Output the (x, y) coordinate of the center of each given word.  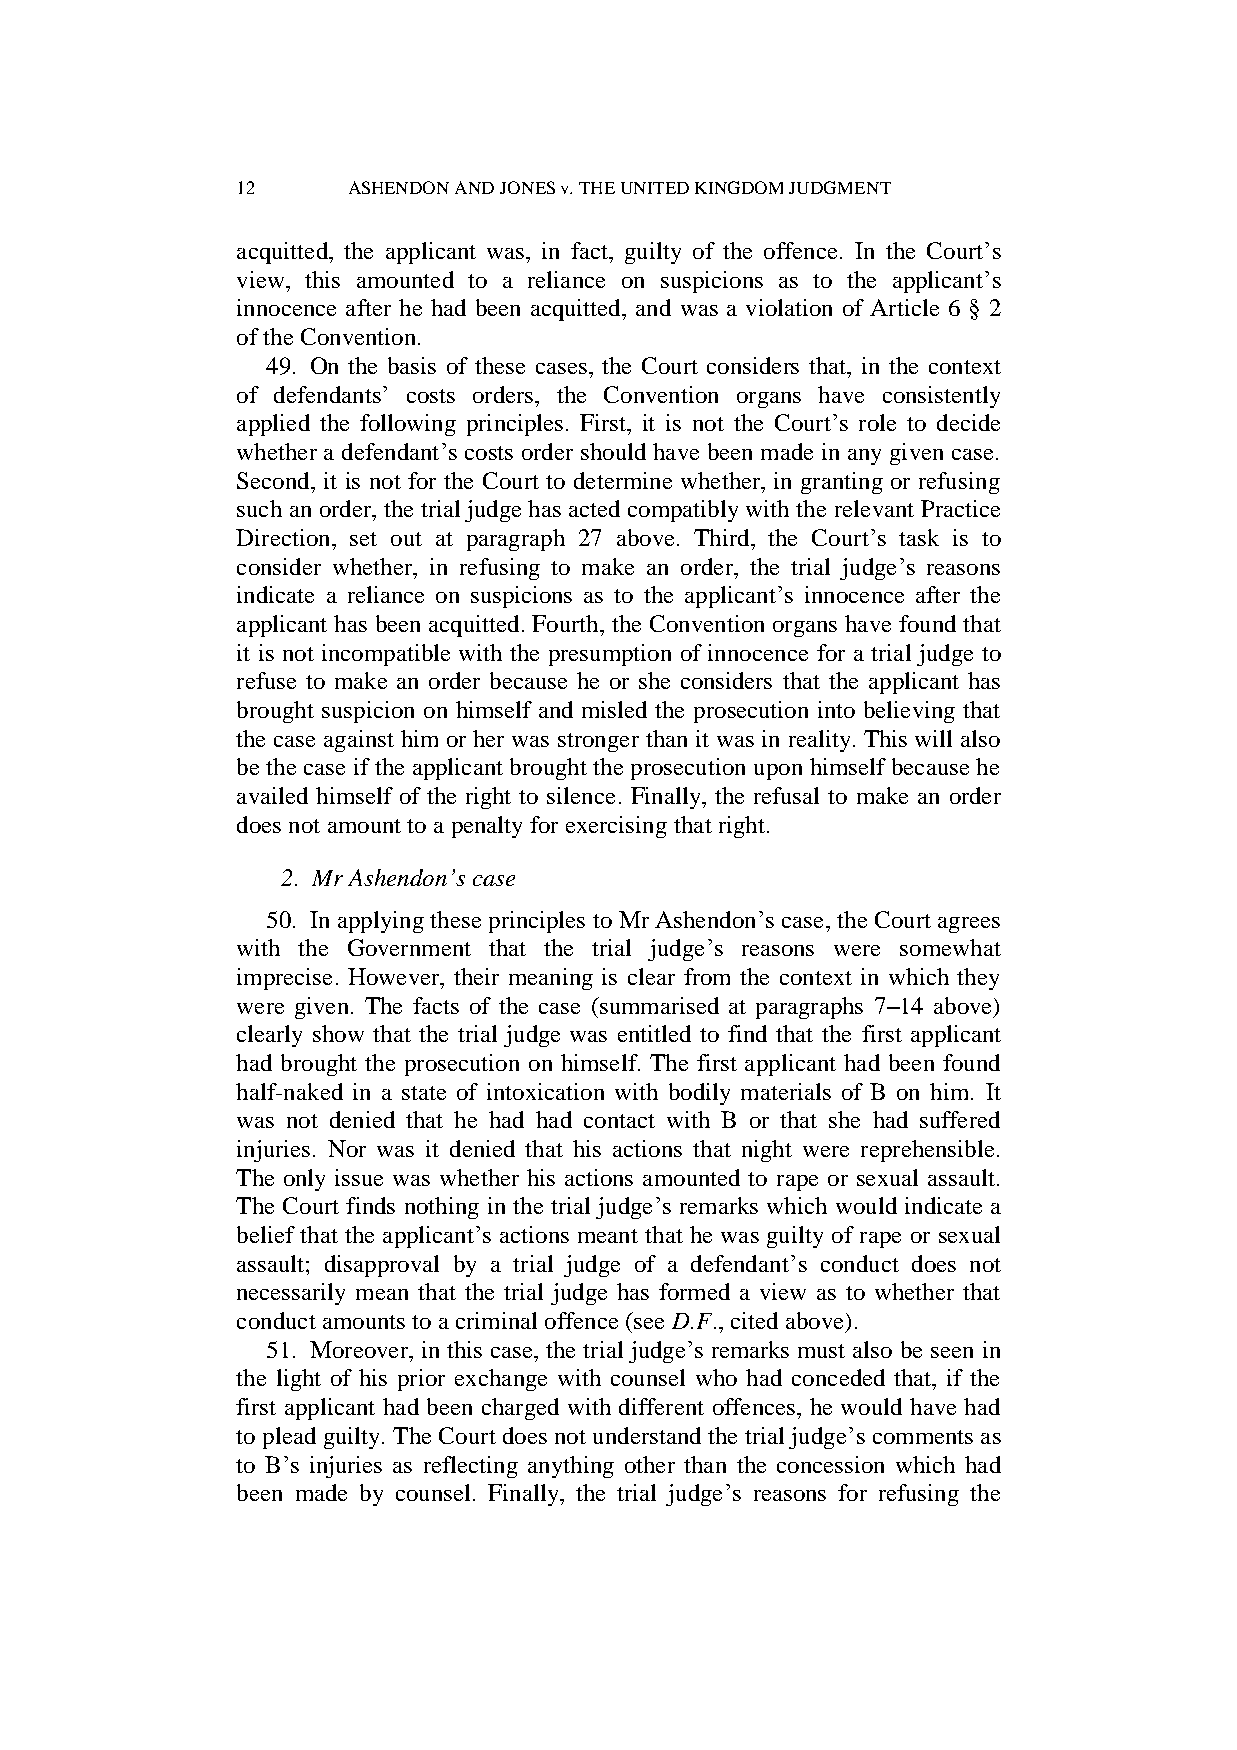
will (933, 738)
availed (272, 795)
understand (647, 1435)
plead (289, 1438)
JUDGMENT (840, 187)
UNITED (655, 188)
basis (412, 365)
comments (923, 1437)
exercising (616, 827)
